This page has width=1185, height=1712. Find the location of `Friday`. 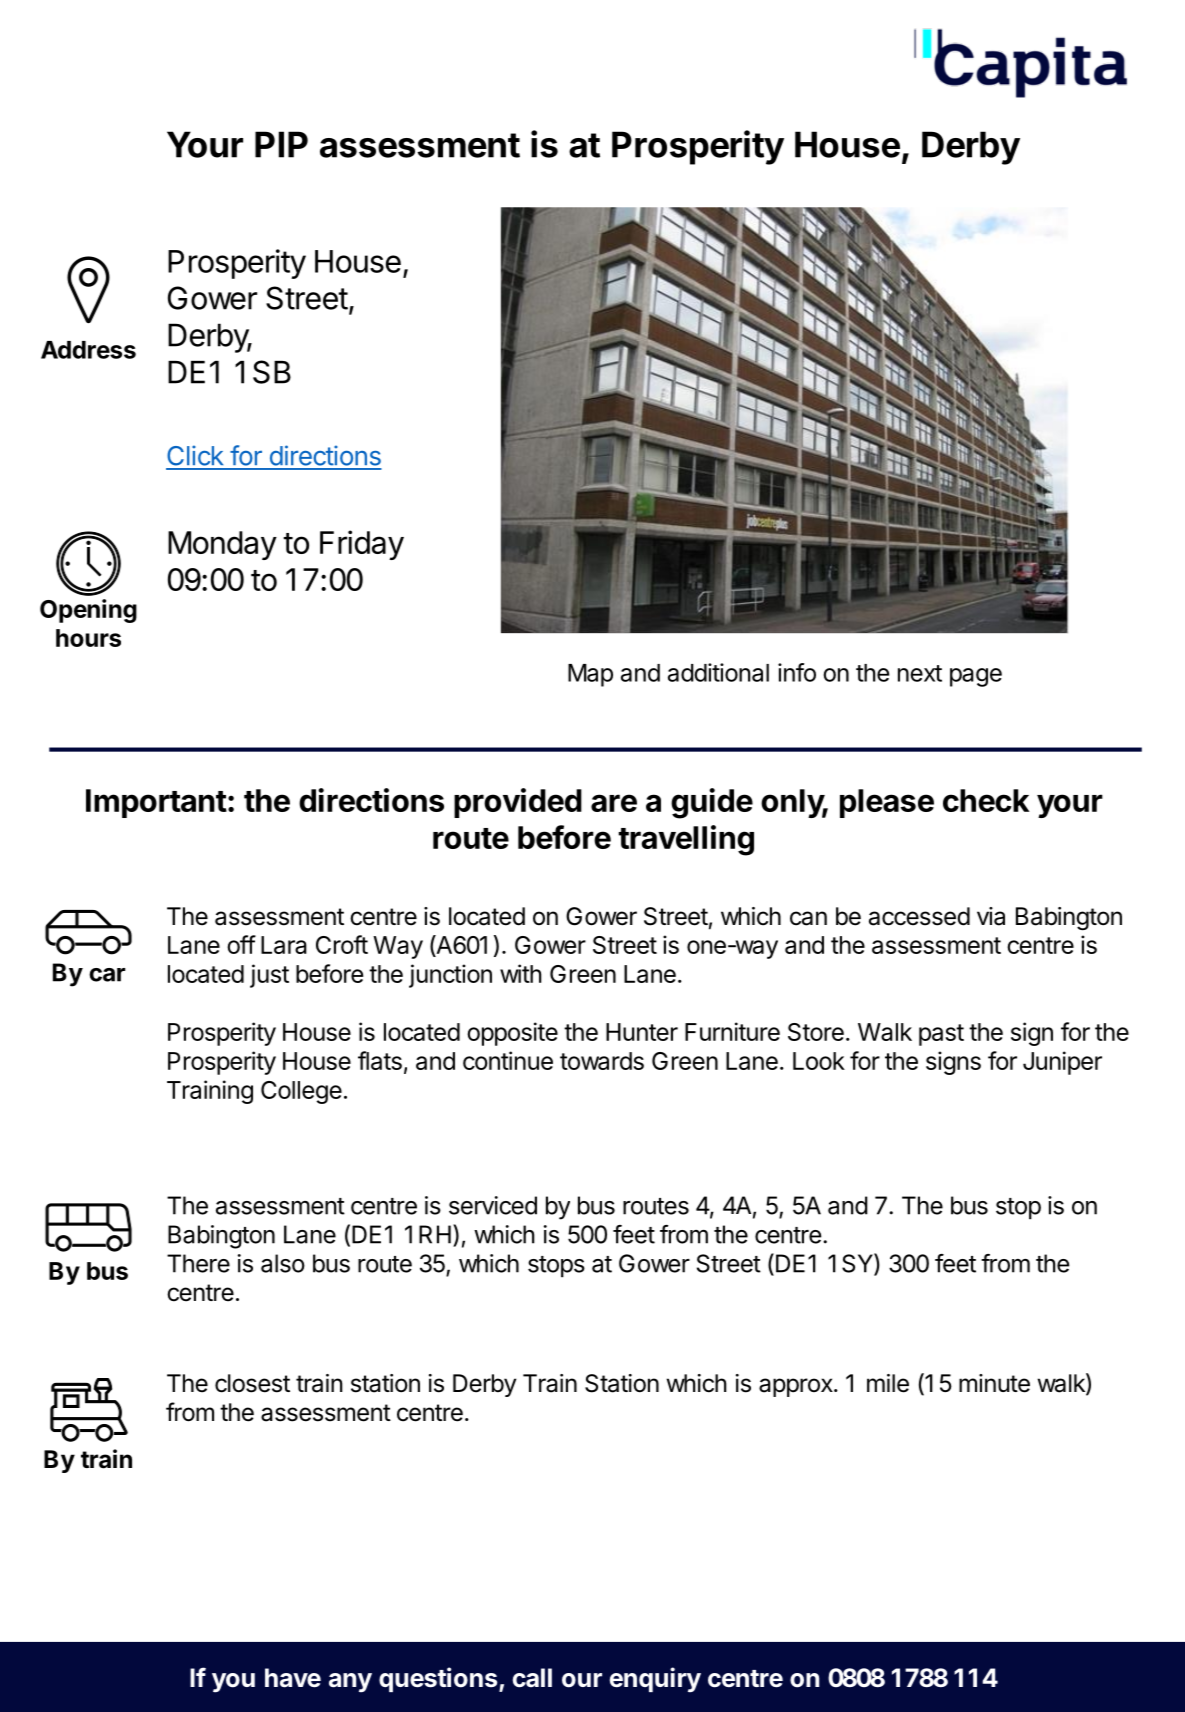

Friday is located at coordinates (362, 545).
